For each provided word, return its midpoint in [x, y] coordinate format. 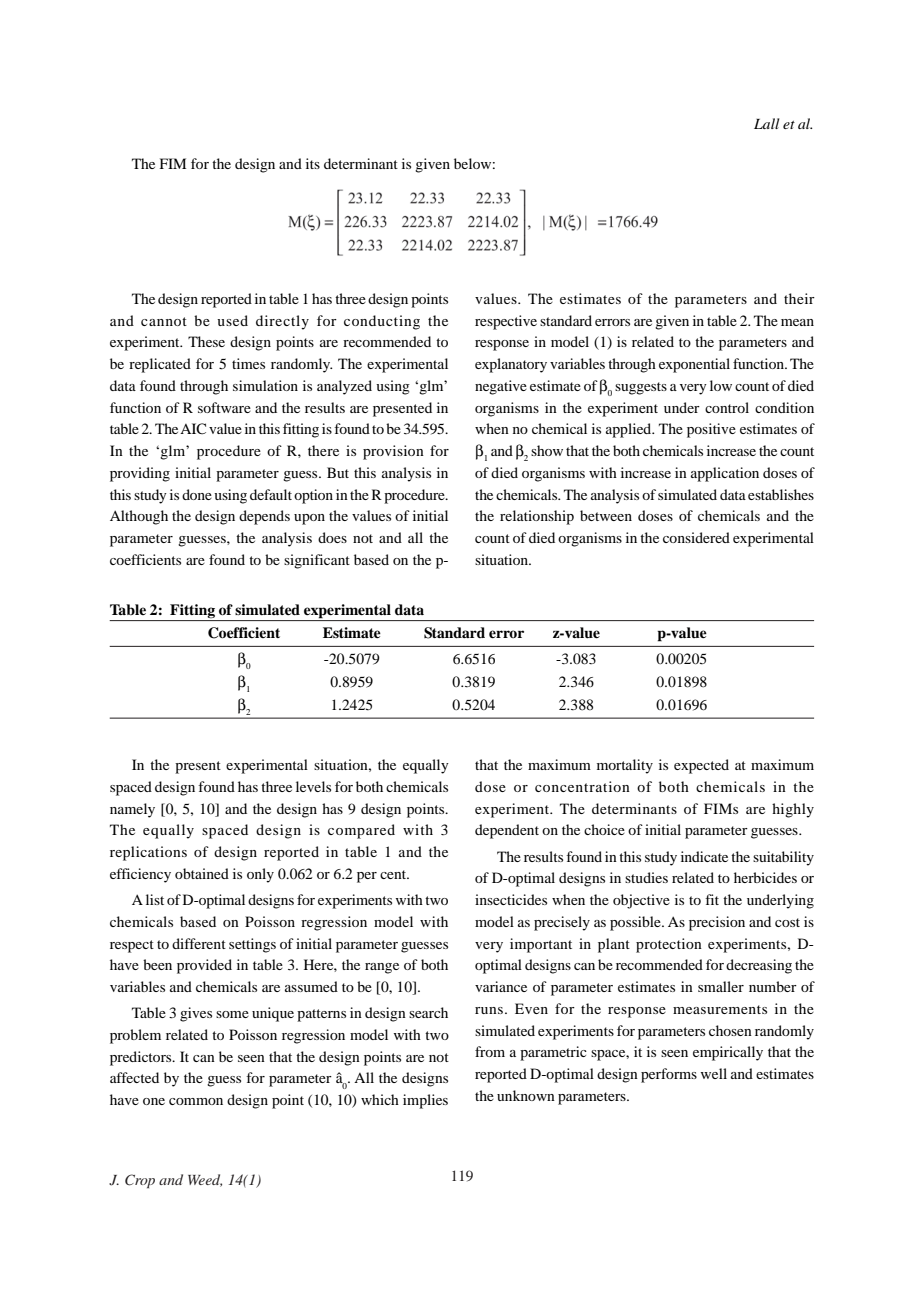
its [313, 163]
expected [701, 766]
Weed [205, 1180]
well [714, 1073]
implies [425, 1101]
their [799, 298]
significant [317, 561]
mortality [625, 766]
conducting [382, 322]
